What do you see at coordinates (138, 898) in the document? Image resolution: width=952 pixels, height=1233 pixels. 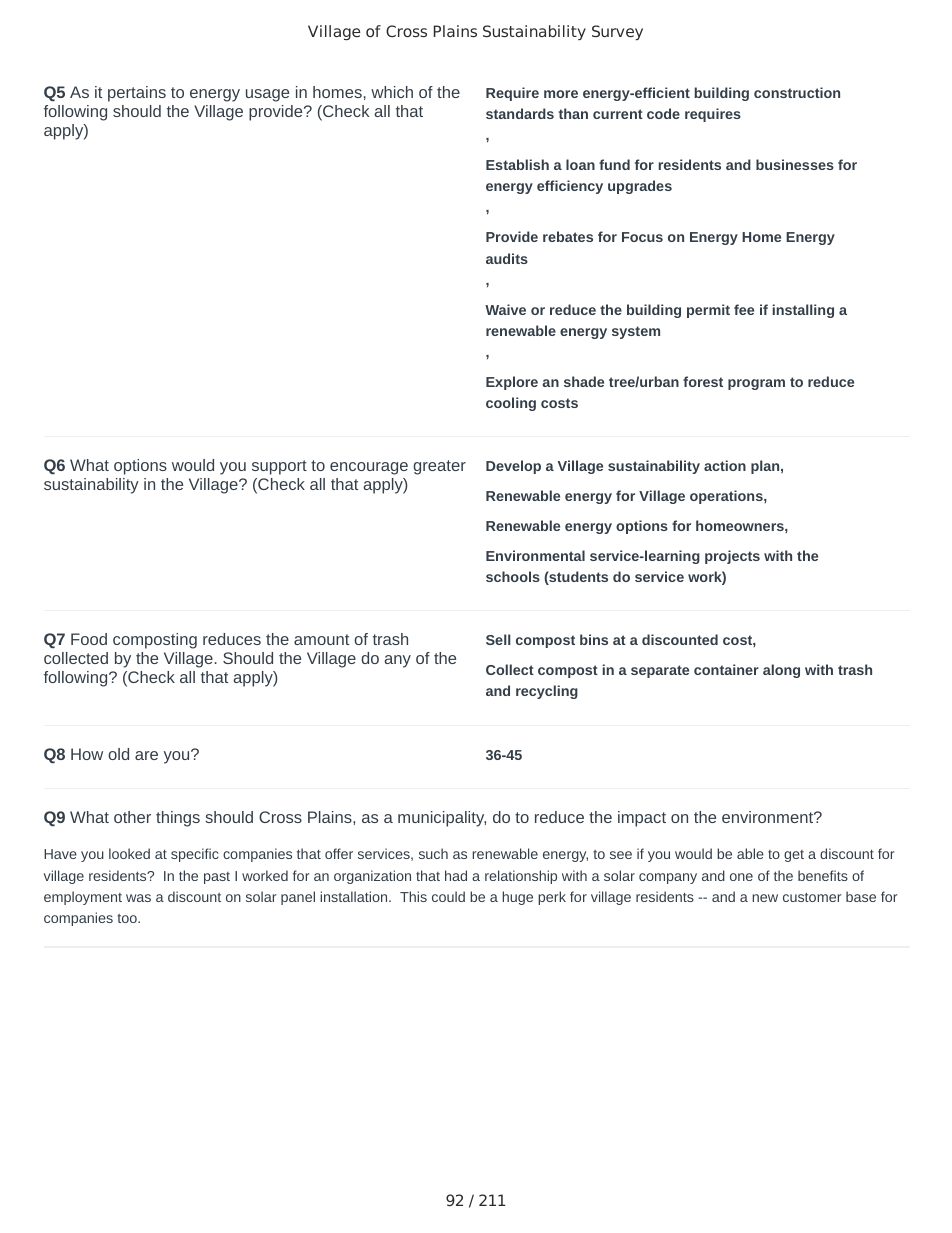 I see `was` at bounding box center [138, 898].
